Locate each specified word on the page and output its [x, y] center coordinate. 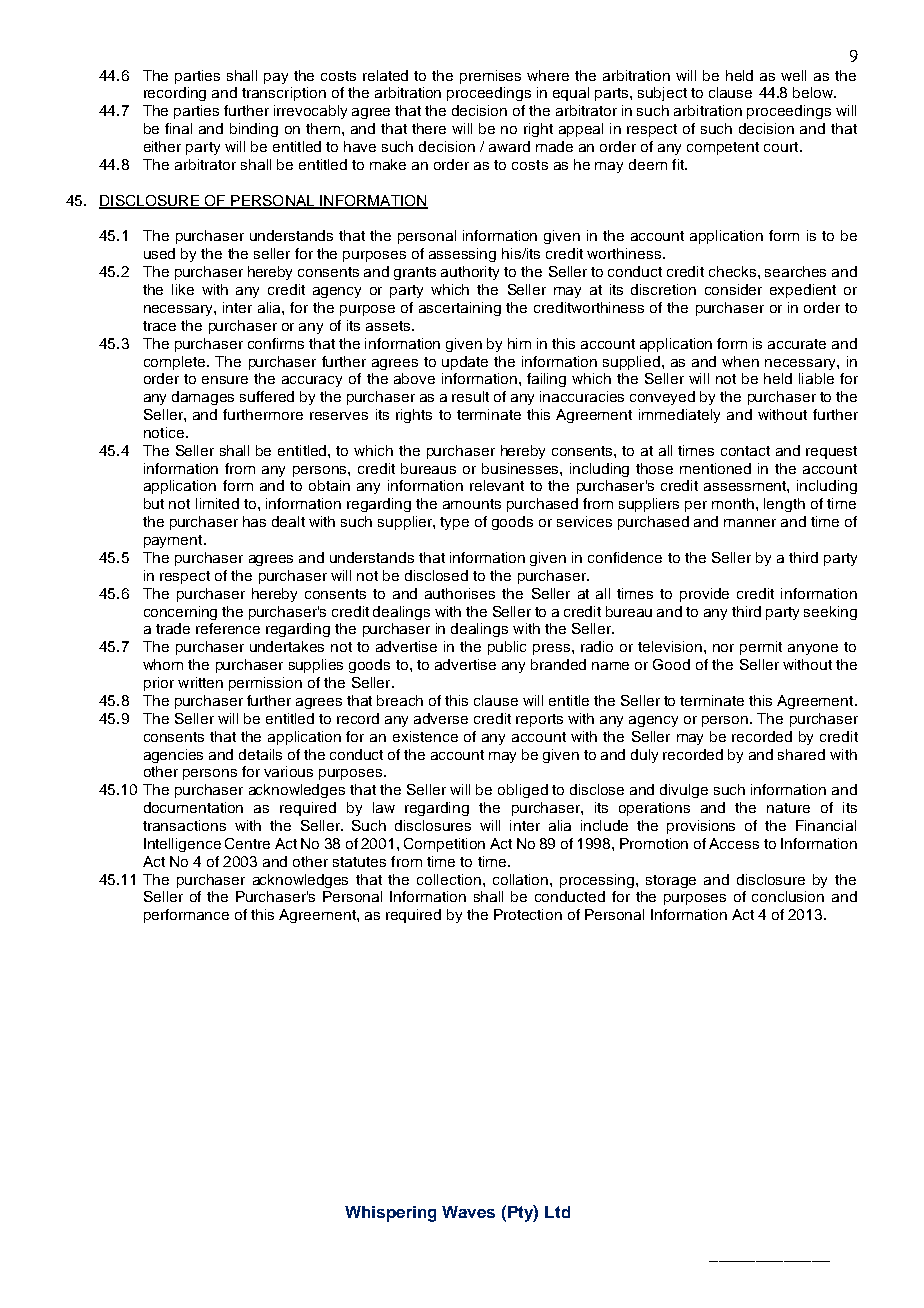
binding [254, 130]
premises [490, 77]
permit [761, 648]
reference [228, 628]
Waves [468, 1212]
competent [723, 148]
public [507, 648]
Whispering [390, 1214]
